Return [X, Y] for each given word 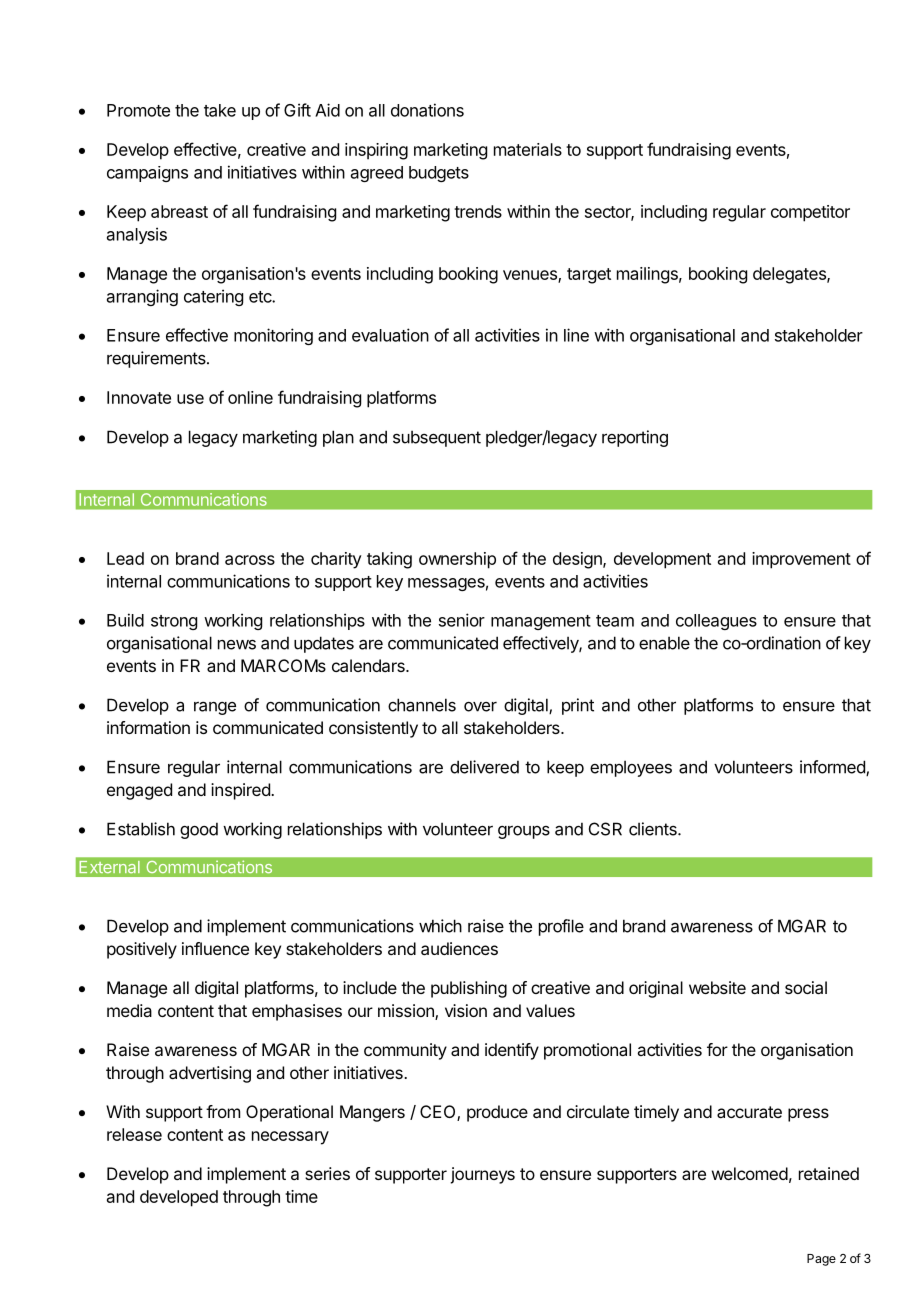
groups [524, 832]
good [199, 830]
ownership [457, 560]
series [327, 1173]
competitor [810, 213]
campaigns [147, 174]
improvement [801, 560]
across [250, 560]
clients [654, 829]
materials [528, 149]
